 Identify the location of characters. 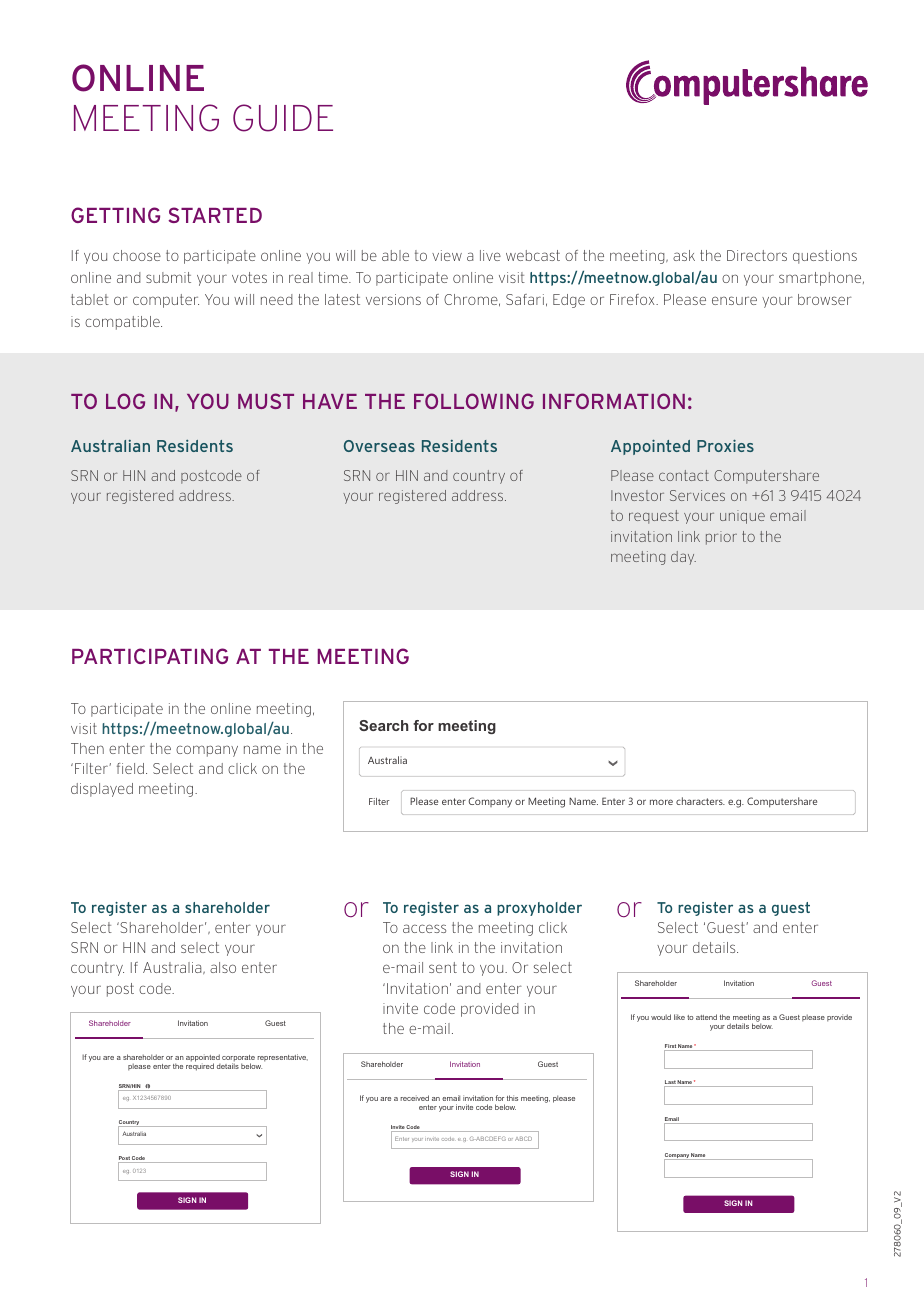
(700, 801).
